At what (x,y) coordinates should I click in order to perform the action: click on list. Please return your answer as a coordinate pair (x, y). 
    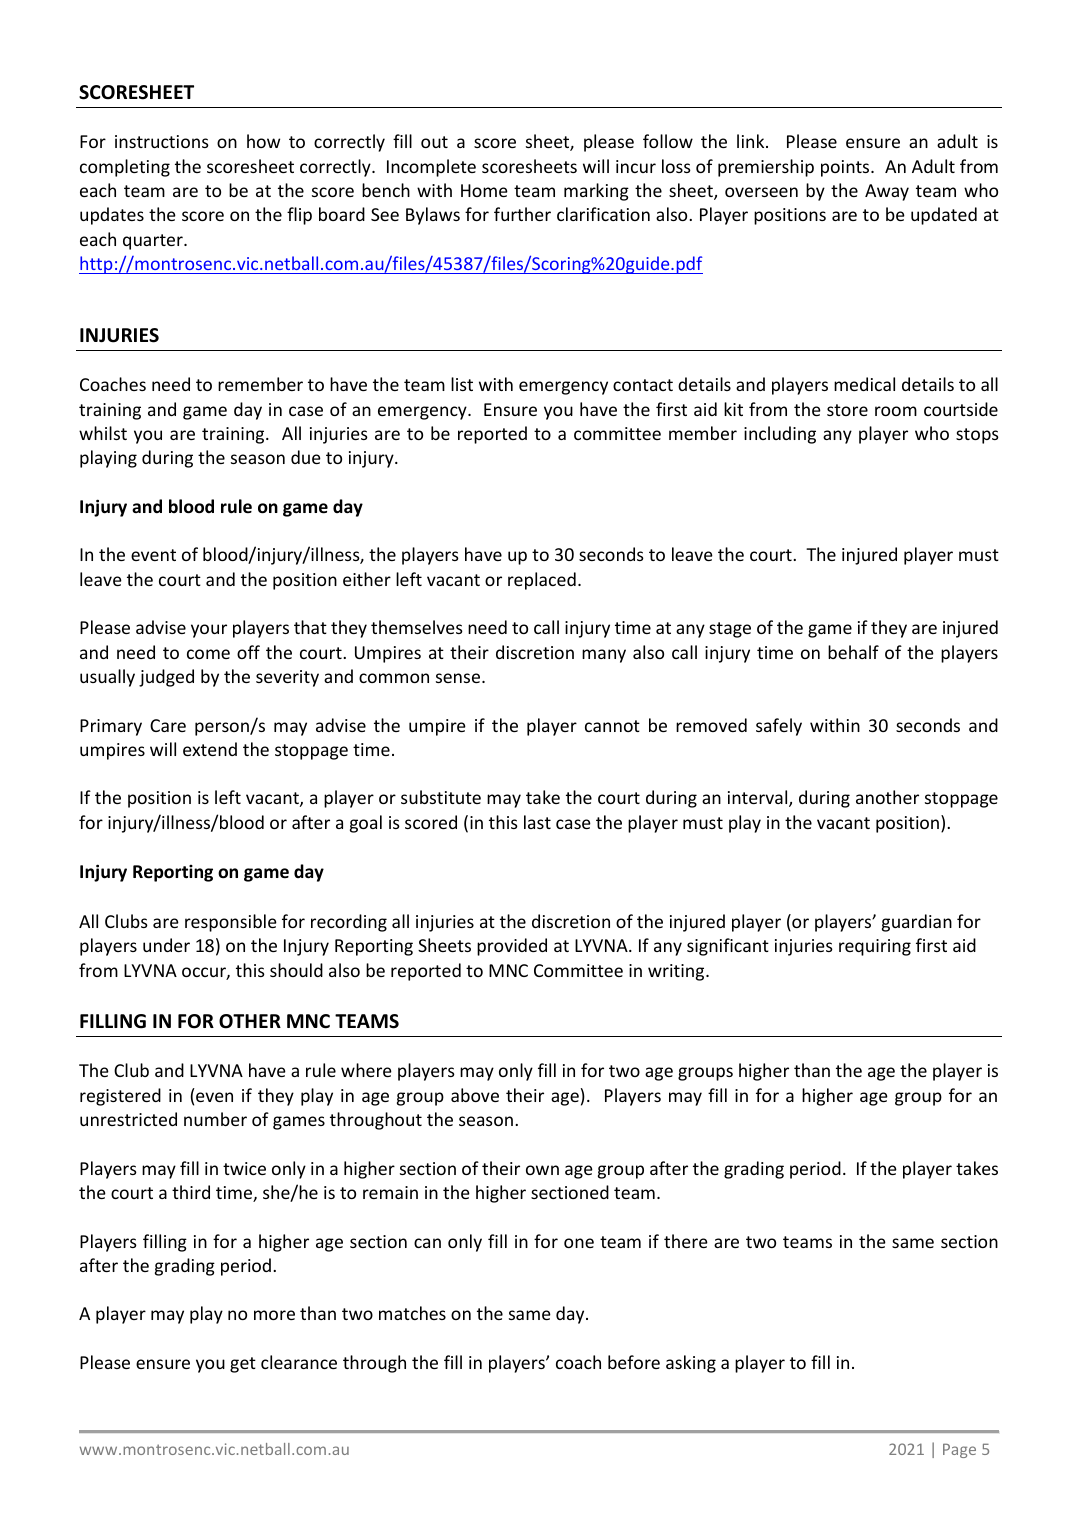
    Looking at the image, I should click on (462, 384).
